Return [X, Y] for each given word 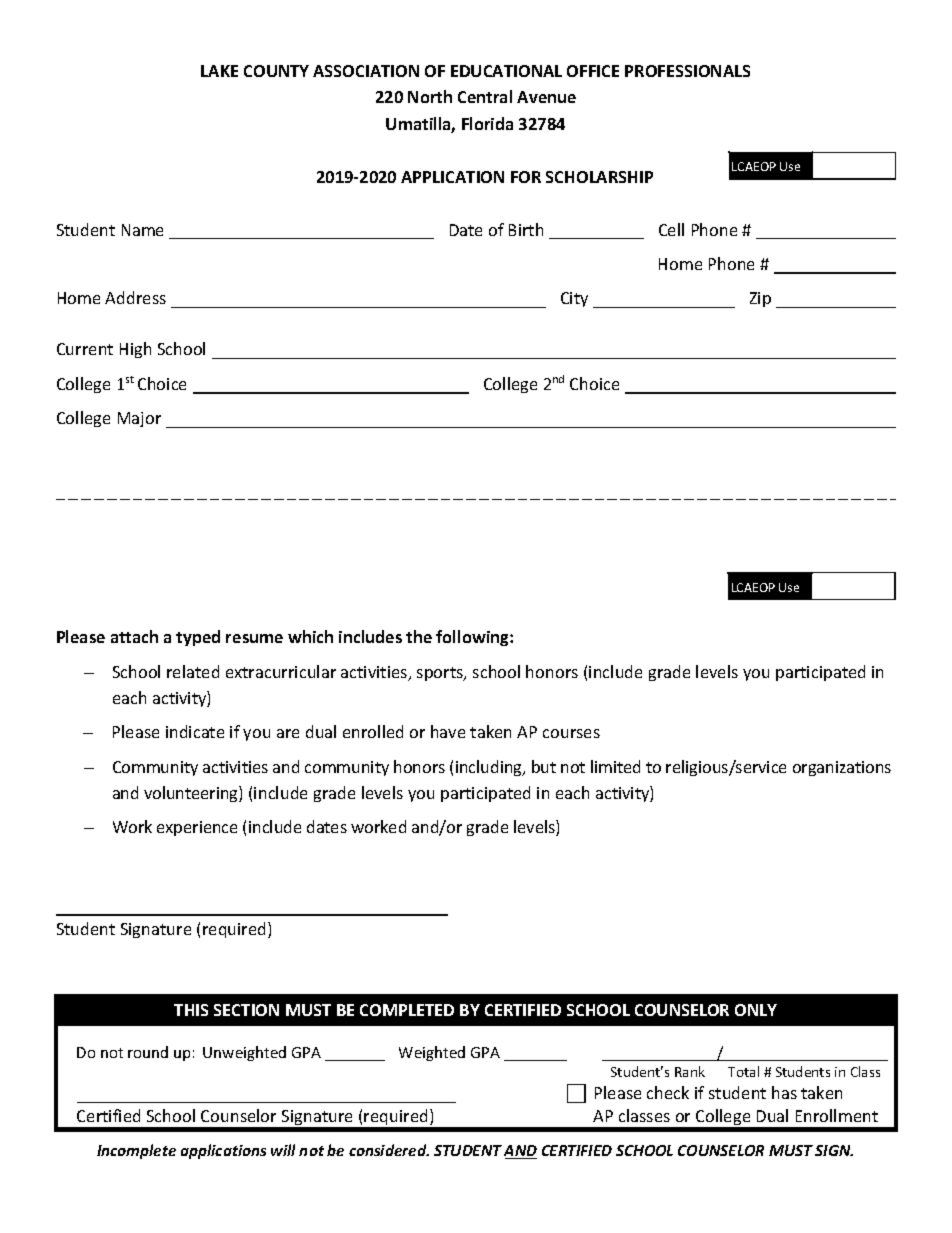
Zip [760, 299]
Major [139, 419]
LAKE [219, 71]
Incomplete [136, 1151]
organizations [842, 768]
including [490, 768]
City [574, 299]
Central [485, 96]
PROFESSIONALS [687, 71]
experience [197, 828]
